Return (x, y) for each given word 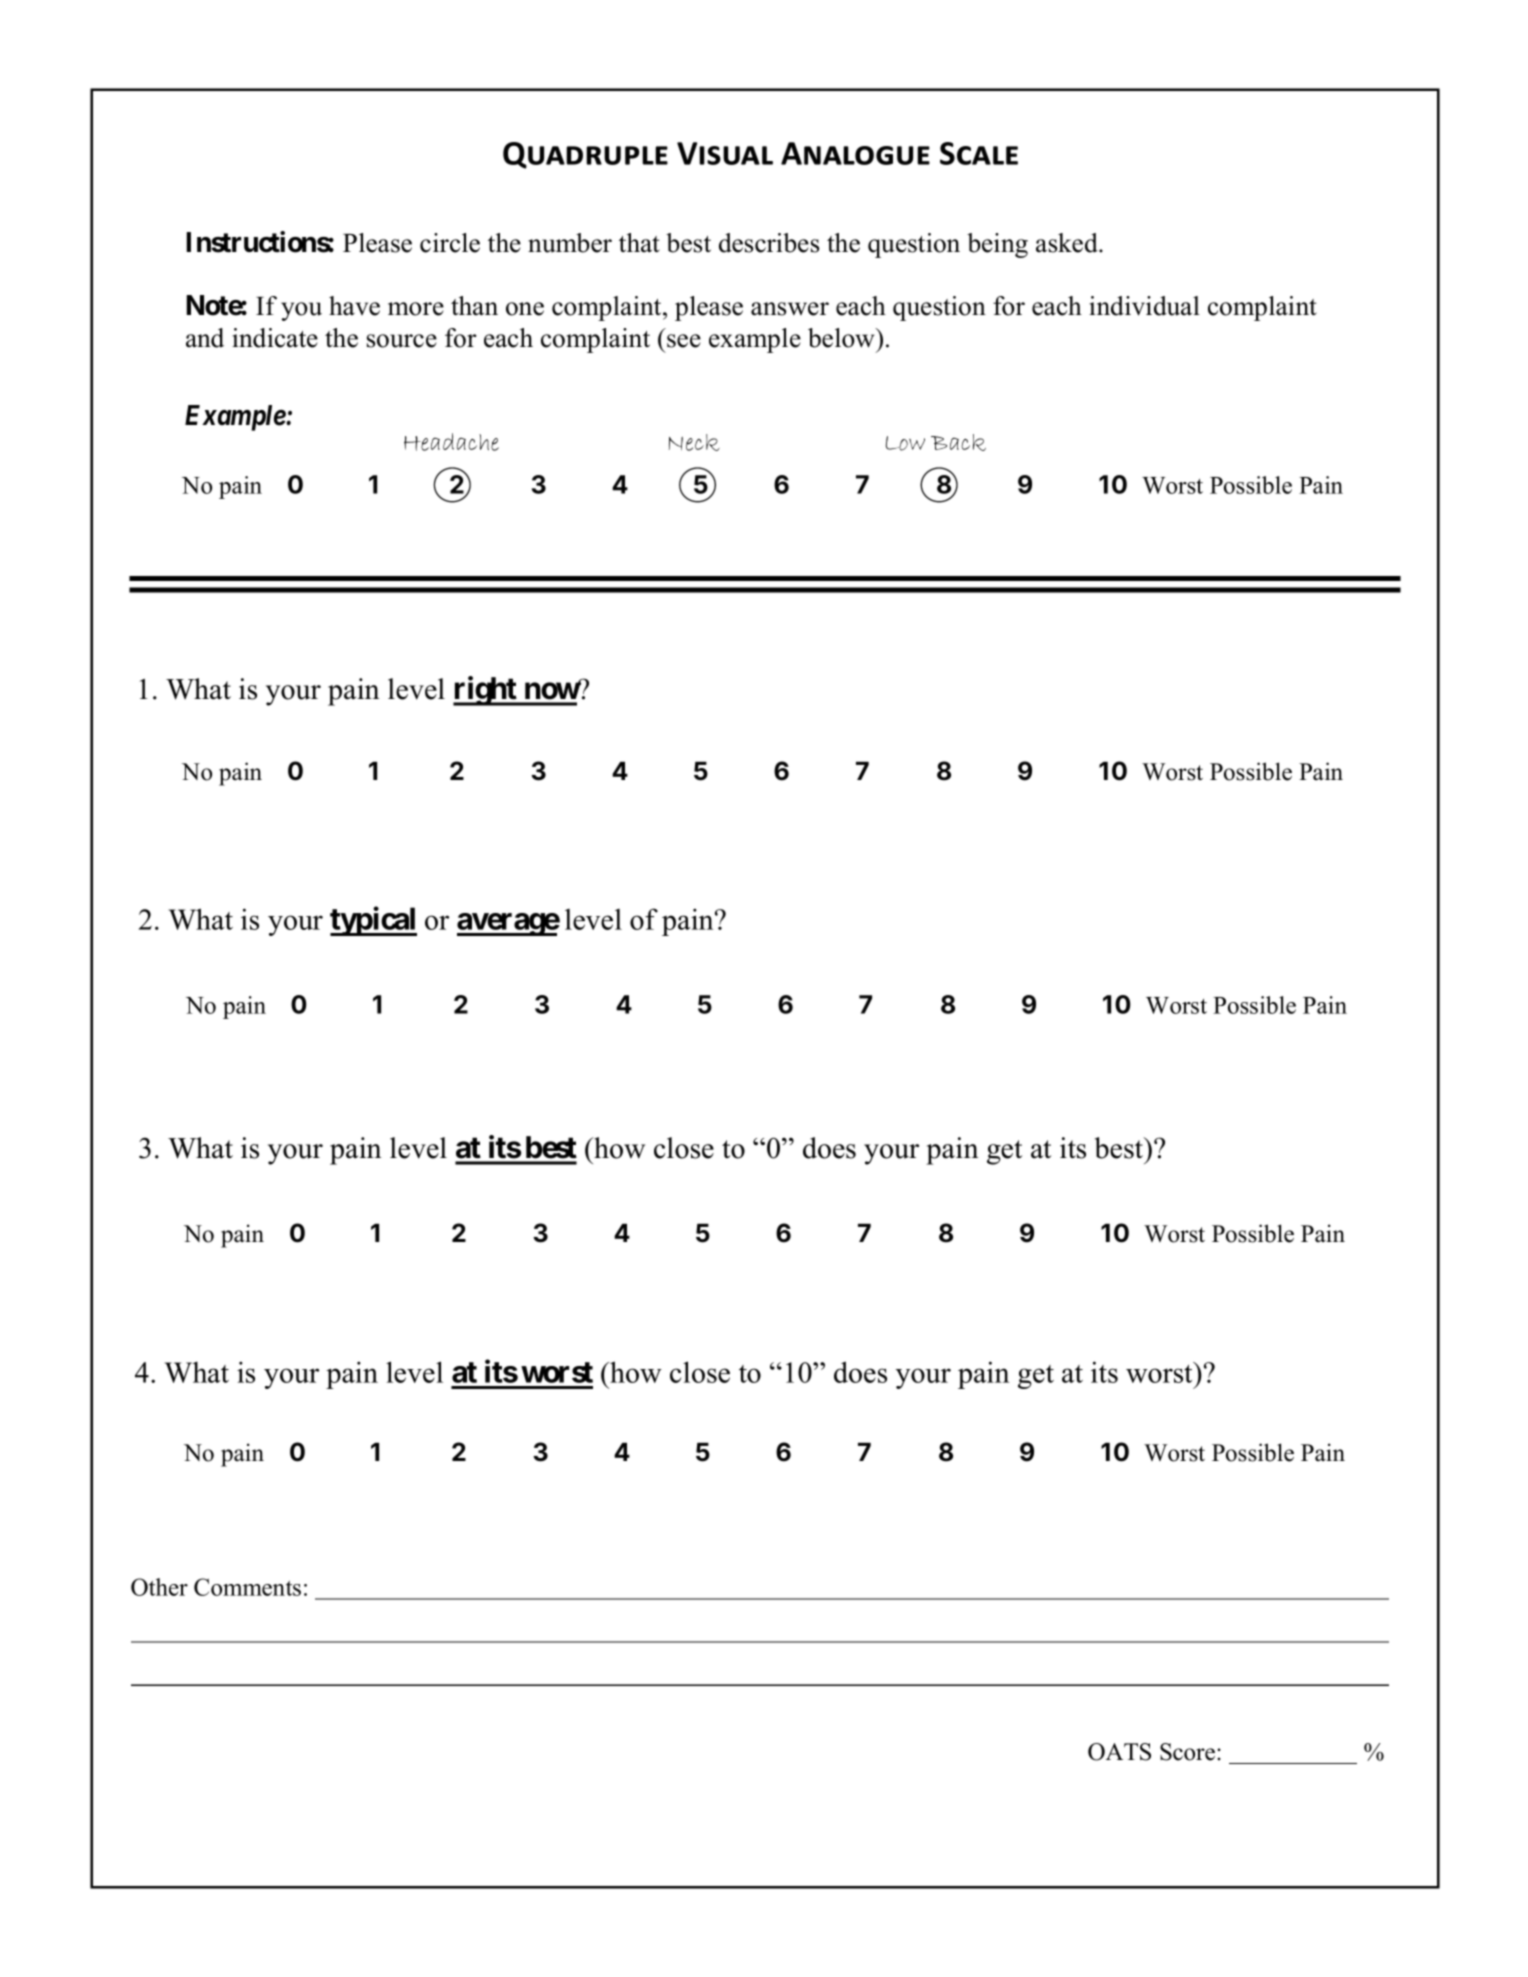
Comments (247, 1587)
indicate (275, 338)
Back (958, 442)
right (486, 691)
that (639, 243)
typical (373, 921)
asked (1068, 243)
